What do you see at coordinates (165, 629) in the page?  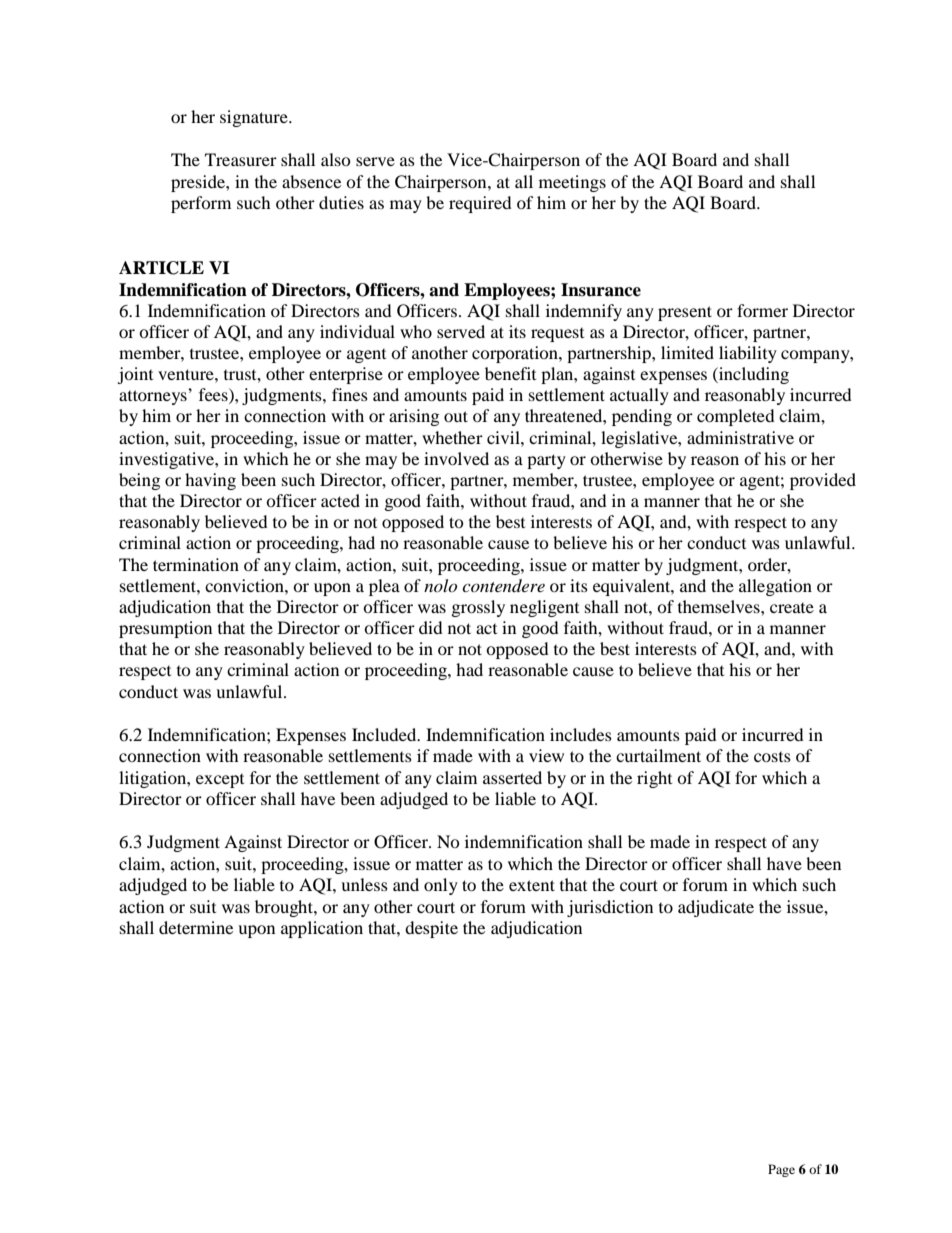 I see `presumption` at bounding box center [165, 629].
